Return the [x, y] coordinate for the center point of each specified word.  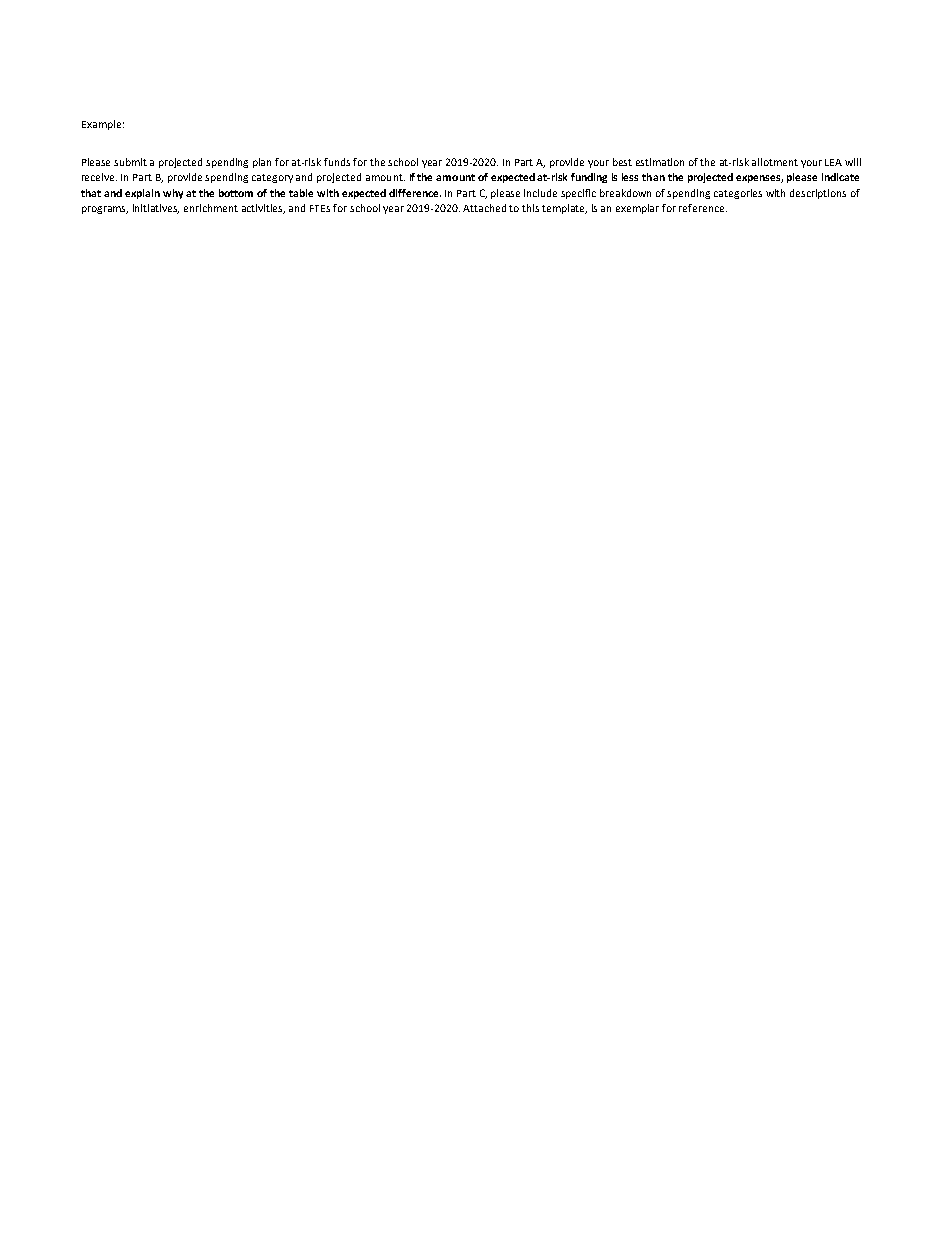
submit [130, 162]
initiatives [156, 209]
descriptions [818, 194]
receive [99, 177]
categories [738, 194]
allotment [775, 162]
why [173, 194]
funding [589, 178]
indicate [840, 177]
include [540, 193]
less [630, 177]
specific [578, 194]
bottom [236, 193]
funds [337, 162]
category [272, 178]
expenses [759, 179]
